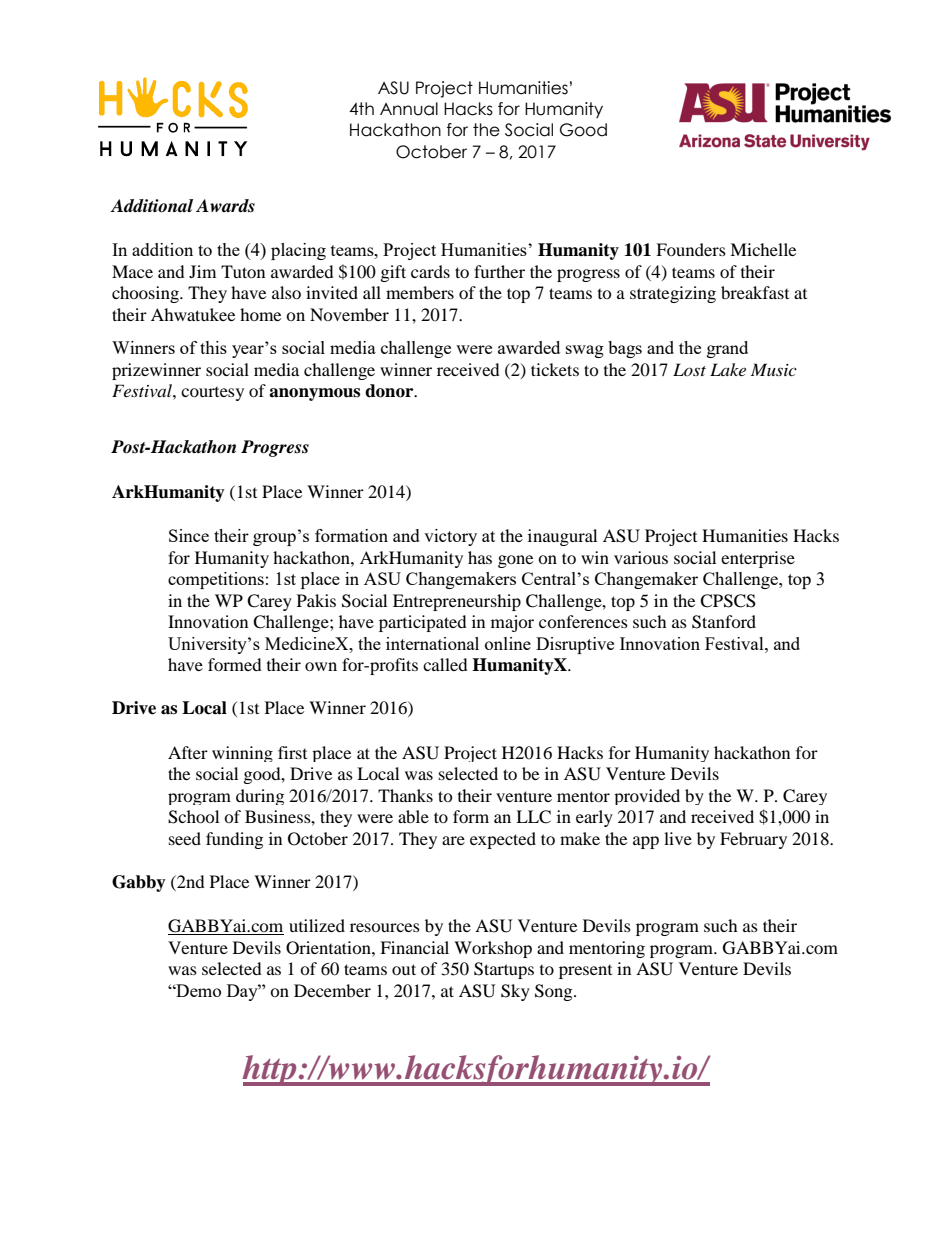 The height and width of the screenshot is (1233, 952). I want to click on Lost, so click(689, 369).
